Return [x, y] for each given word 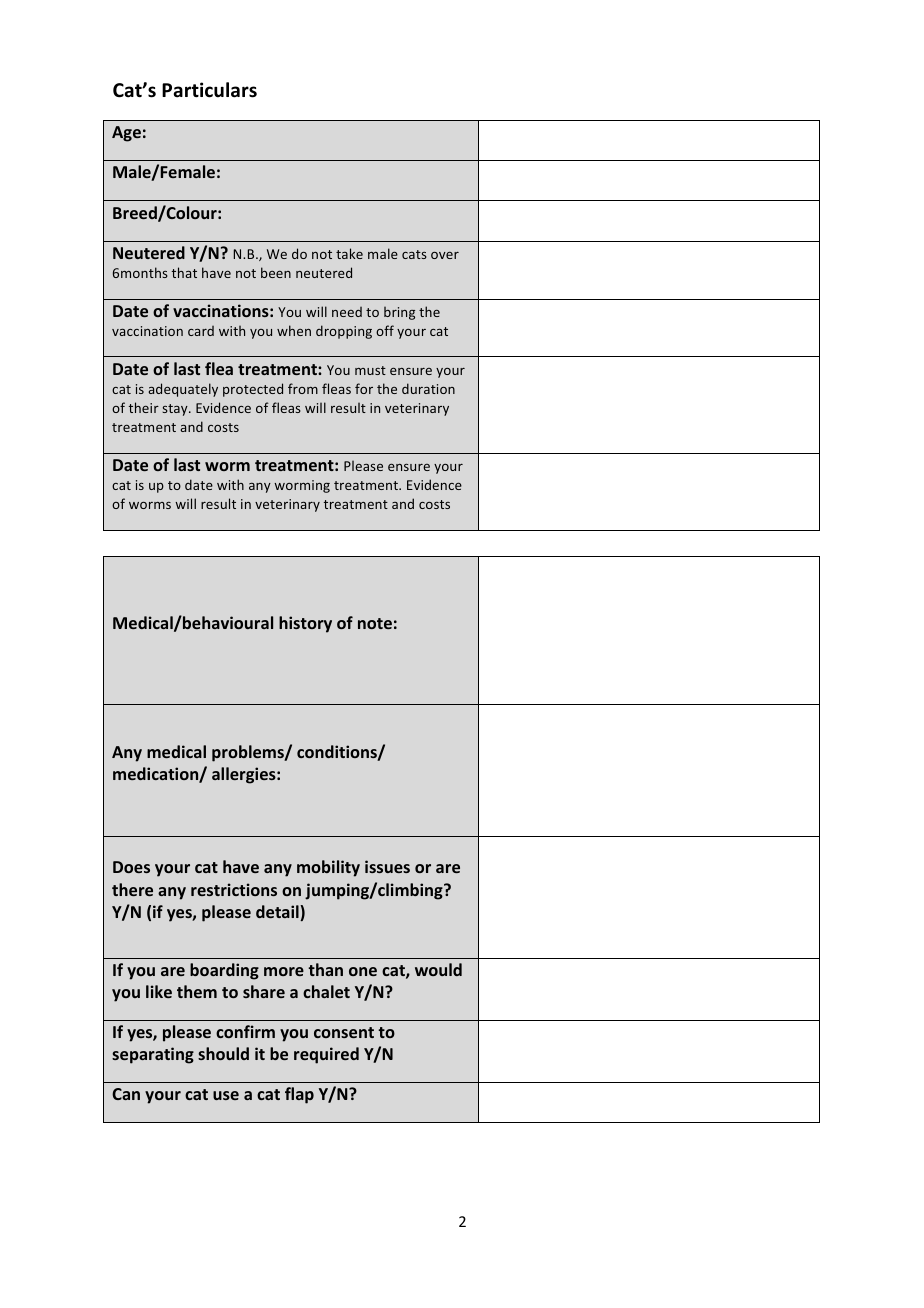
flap [299, 1095]
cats [414, 254]
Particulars [209, 90]
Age [126, 134]
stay [176, 410]
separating [153, 1055]
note [375, 623]
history [305, 624]
